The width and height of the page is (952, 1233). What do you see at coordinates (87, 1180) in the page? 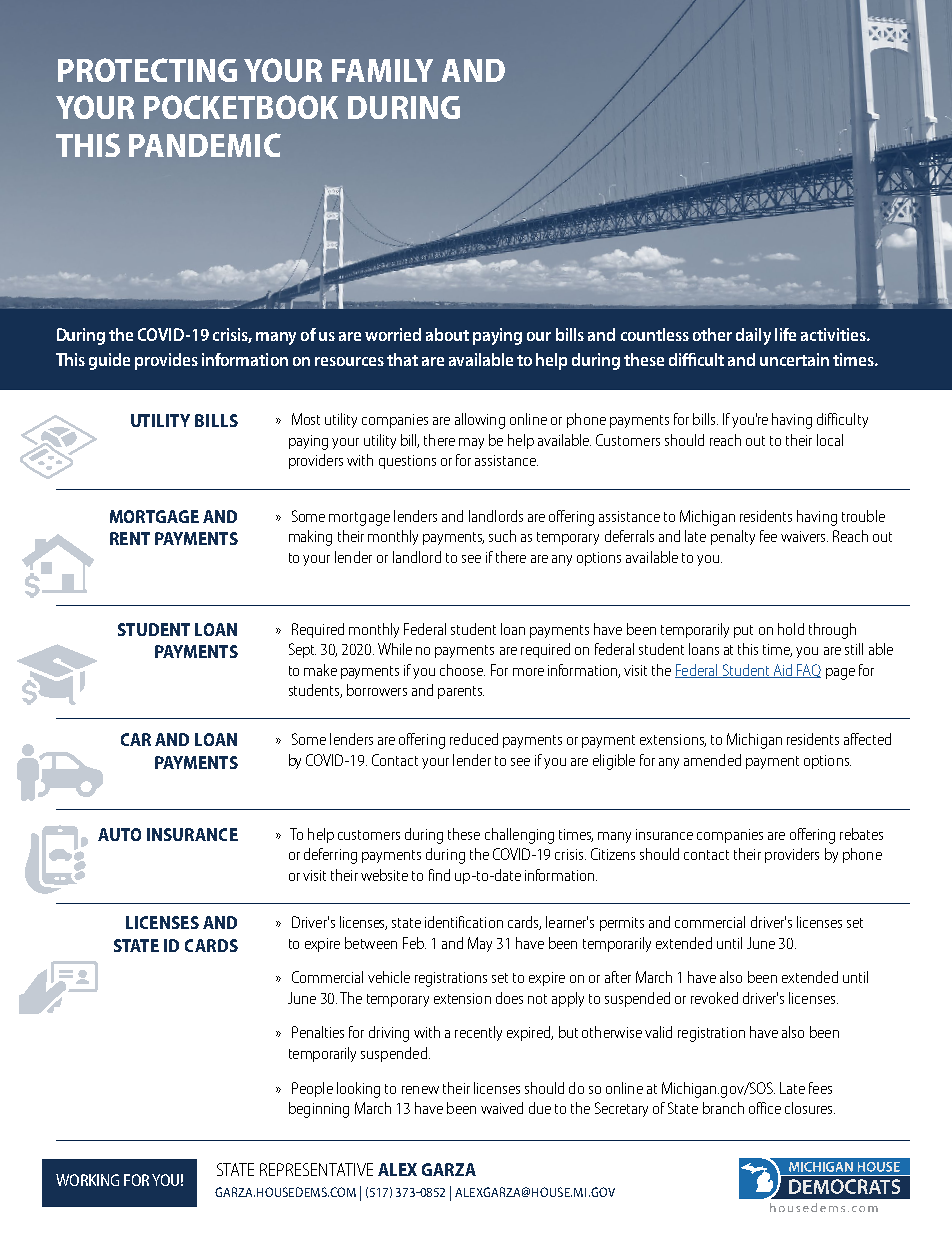
I see `WORKING` at bounding box center [87, 1180].
